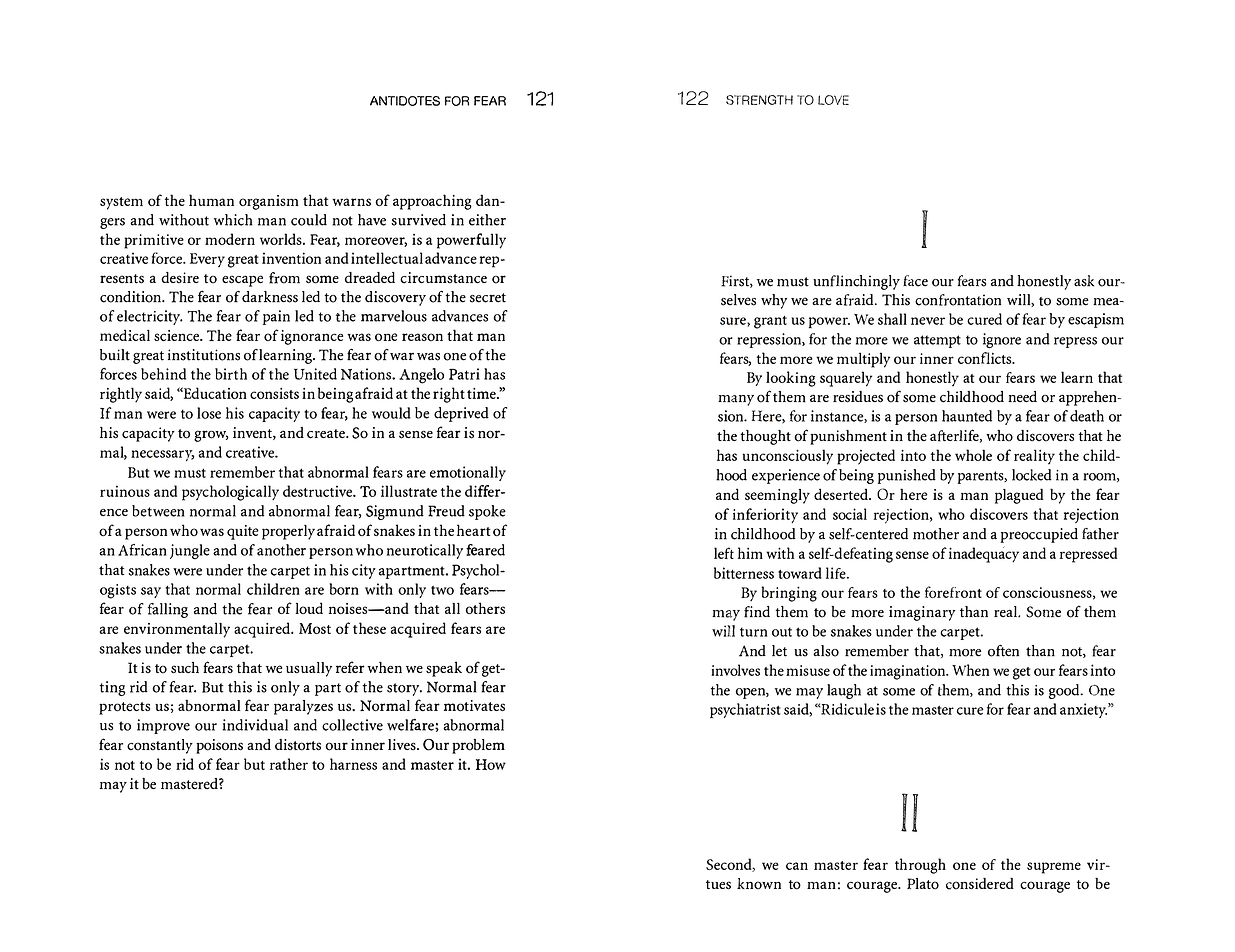  Describe the element at coordinates (833, 100) in the document. I see `LOVE` at that location.
